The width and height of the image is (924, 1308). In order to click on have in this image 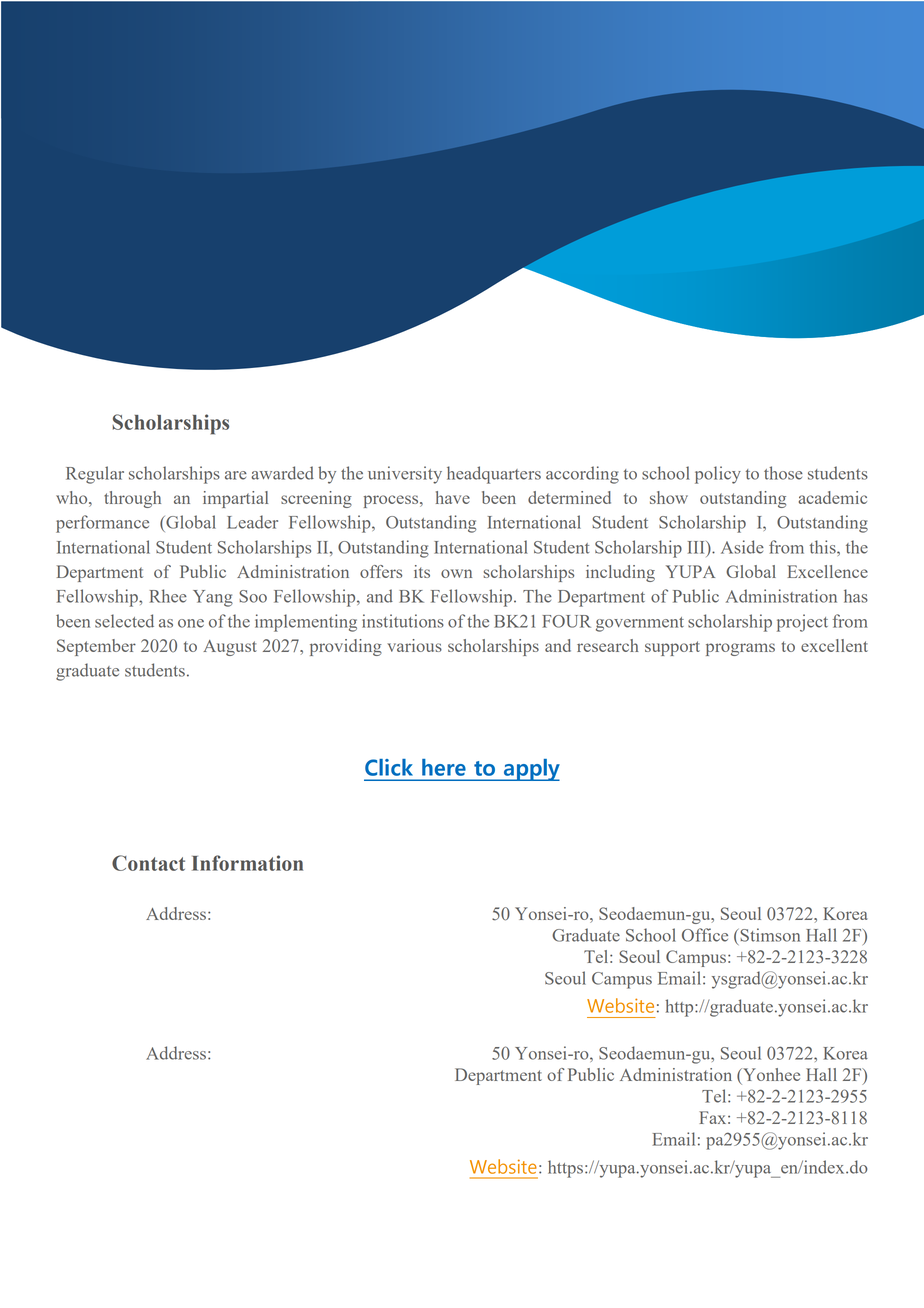, I will do `click(453, 497)`.
